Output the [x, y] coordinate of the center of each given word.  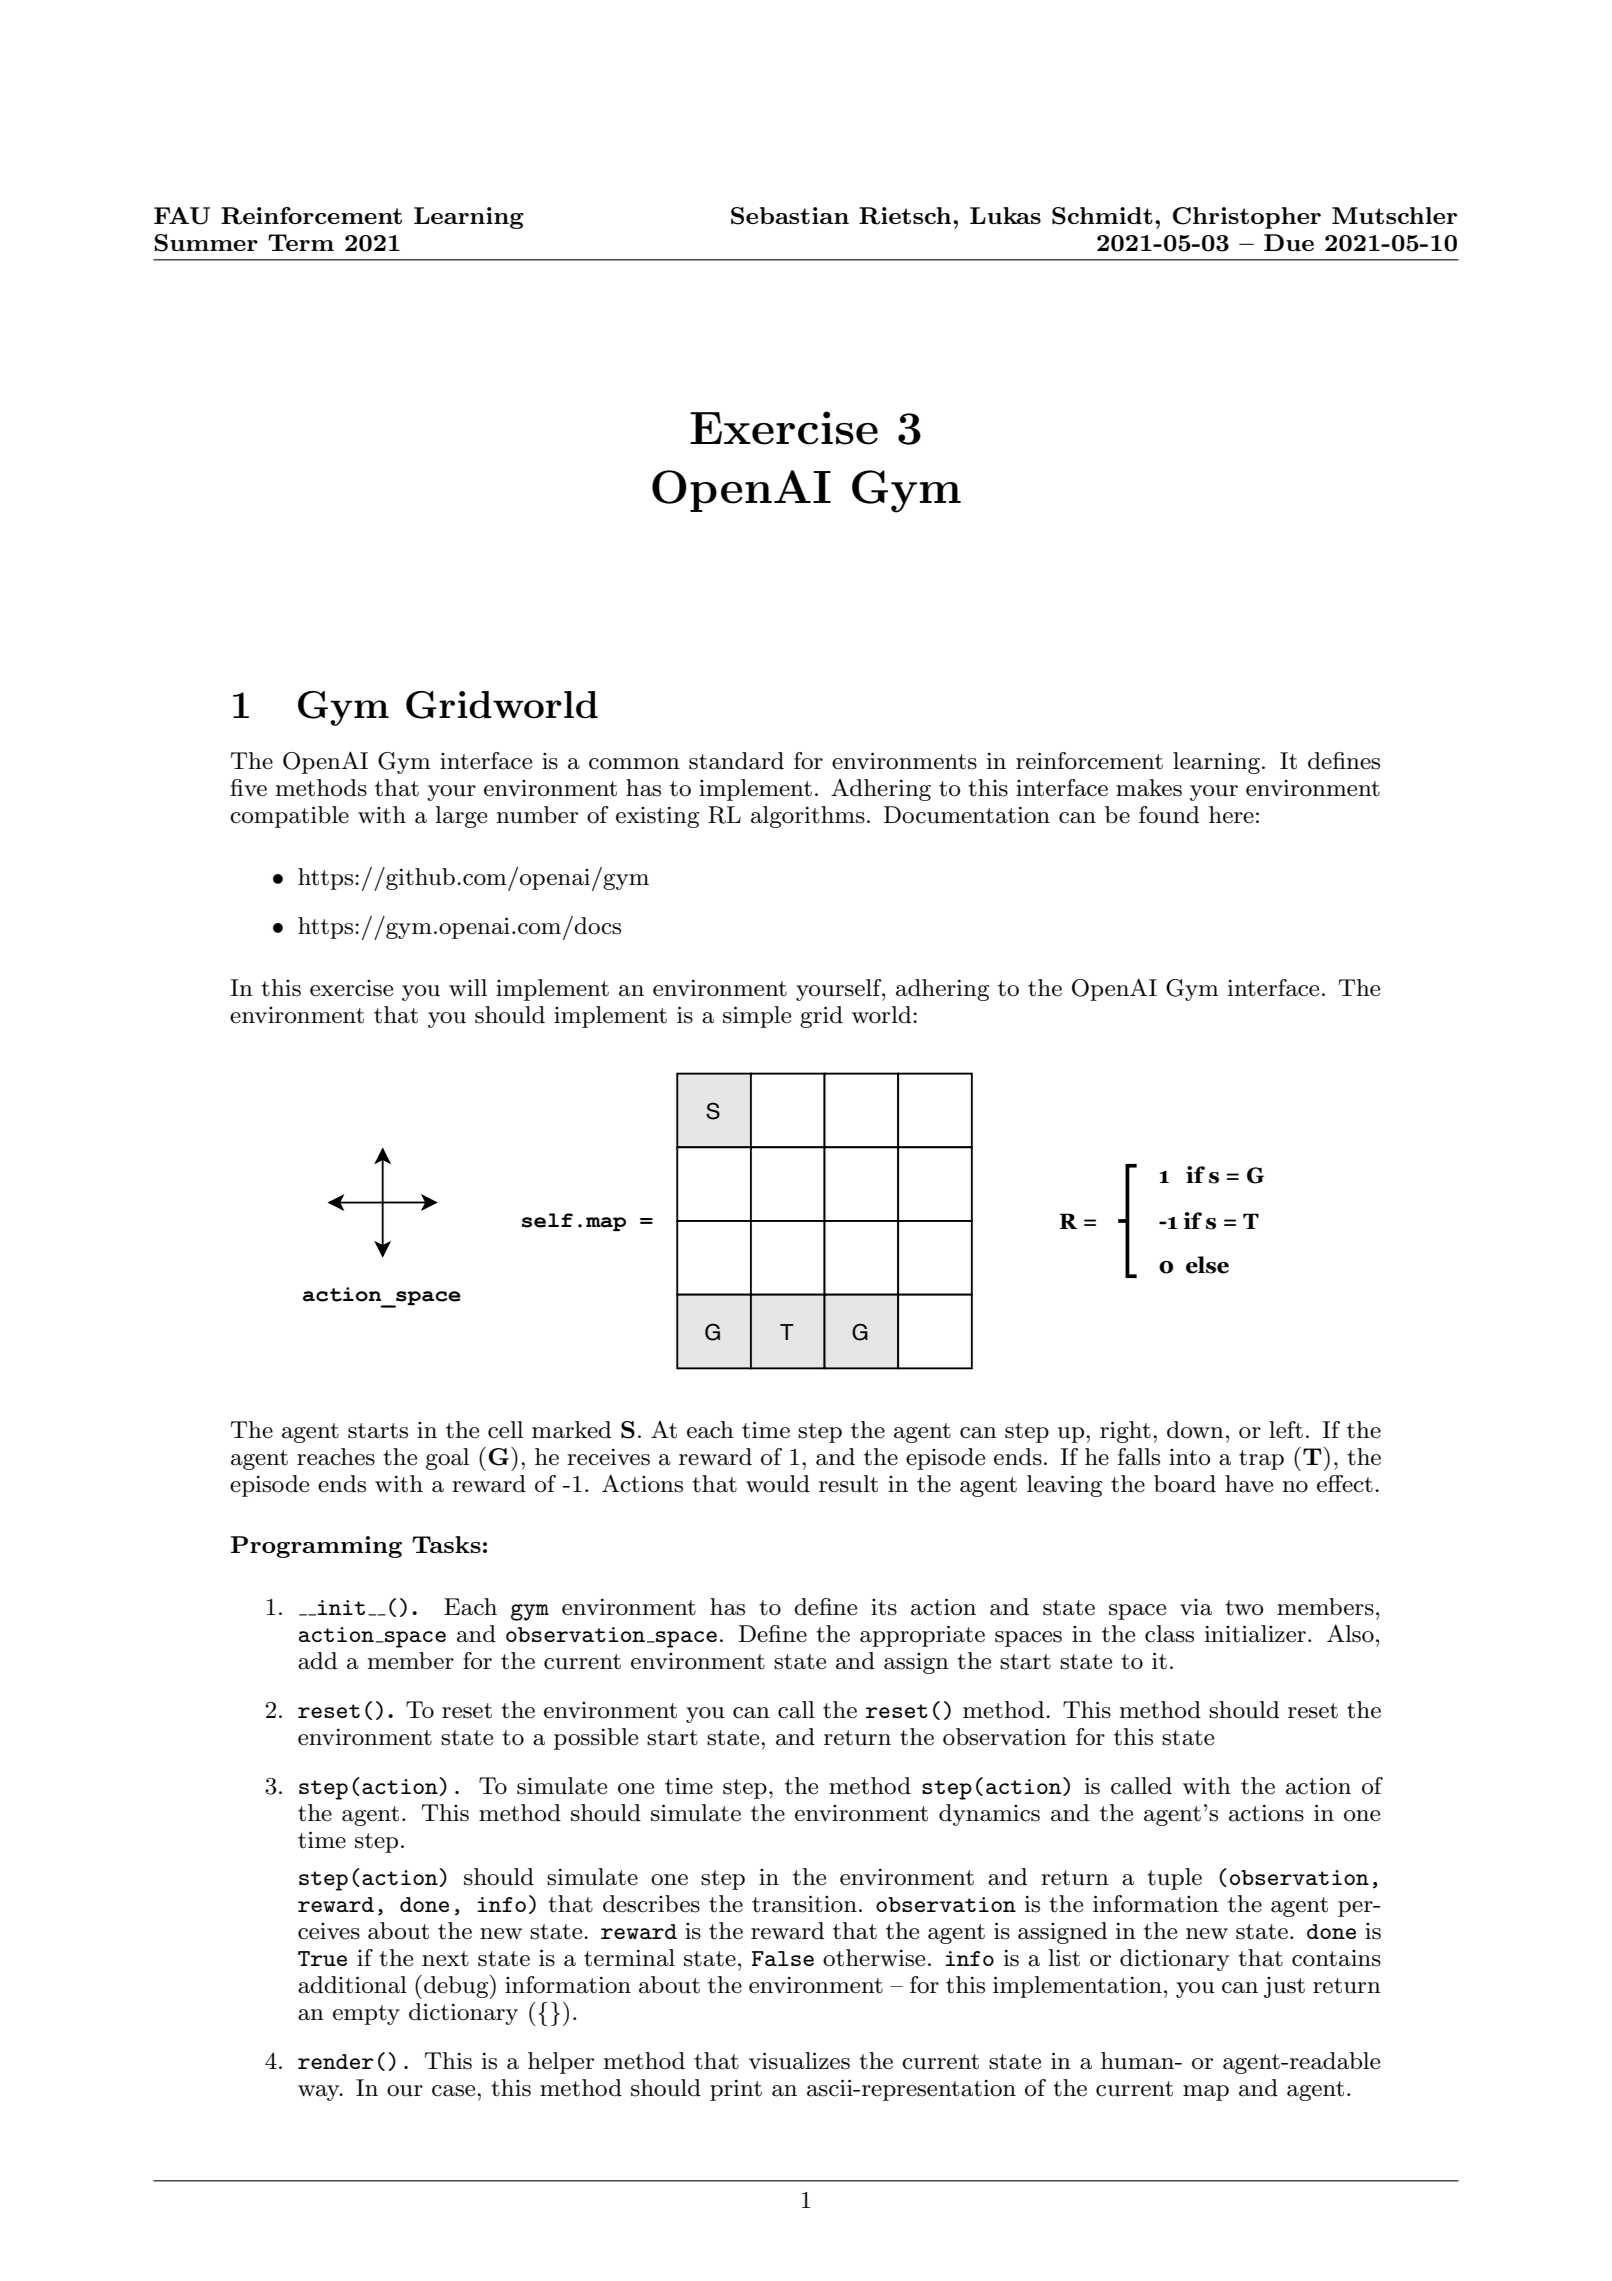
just [1284, 1987]
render [335, 2061]
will [468, 987]
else [1207, 1265]
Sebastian [790, 216]
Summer [206, 243]
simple [757, 1017]
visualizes [799, 2061]
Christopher [1247, 218]
